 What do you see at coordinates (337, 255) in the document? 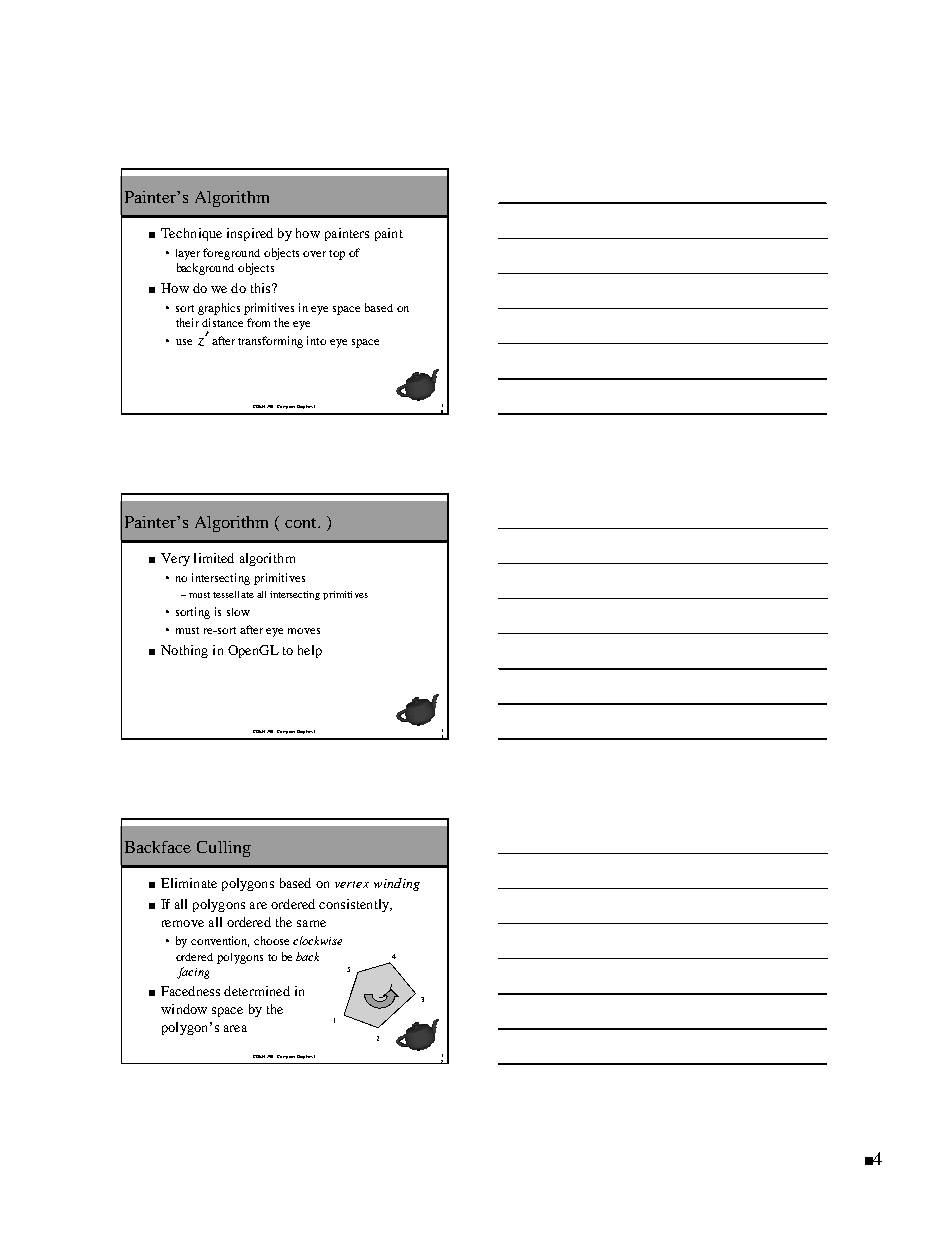
I see `top` at bounding box center [337, 255].
